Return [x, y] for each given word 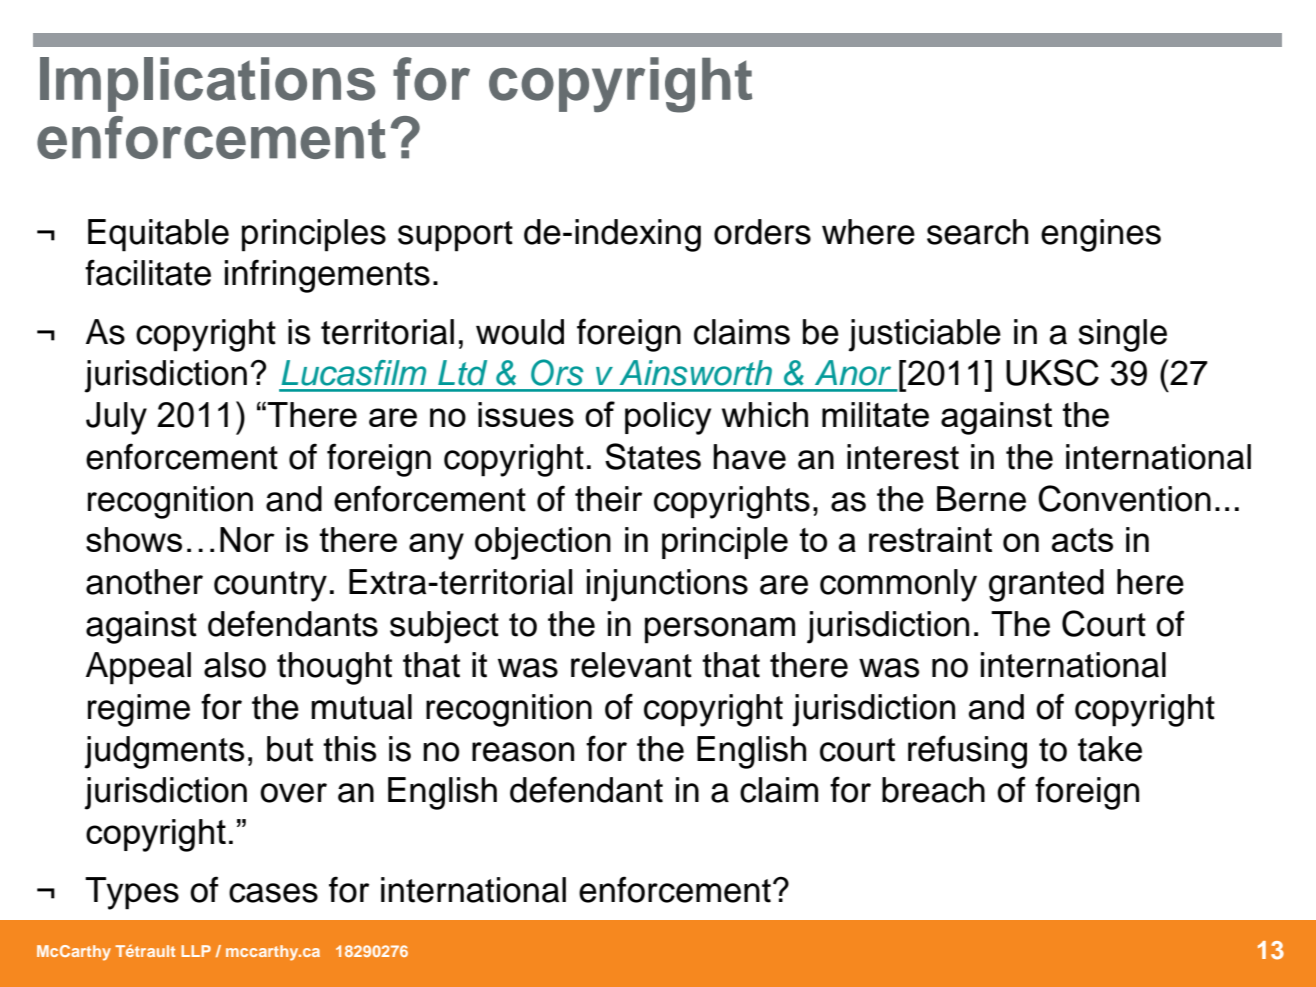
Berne [981, 499]
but [290, 749]
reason [523, 752]
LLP [196, 951]
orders [762, 232]
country [270, 586]
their [608, 499]
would [520, 332]
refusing [967, 752]
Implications [207, 84]
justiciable [924, 335]
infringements [327, 276]
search [977, 232]
